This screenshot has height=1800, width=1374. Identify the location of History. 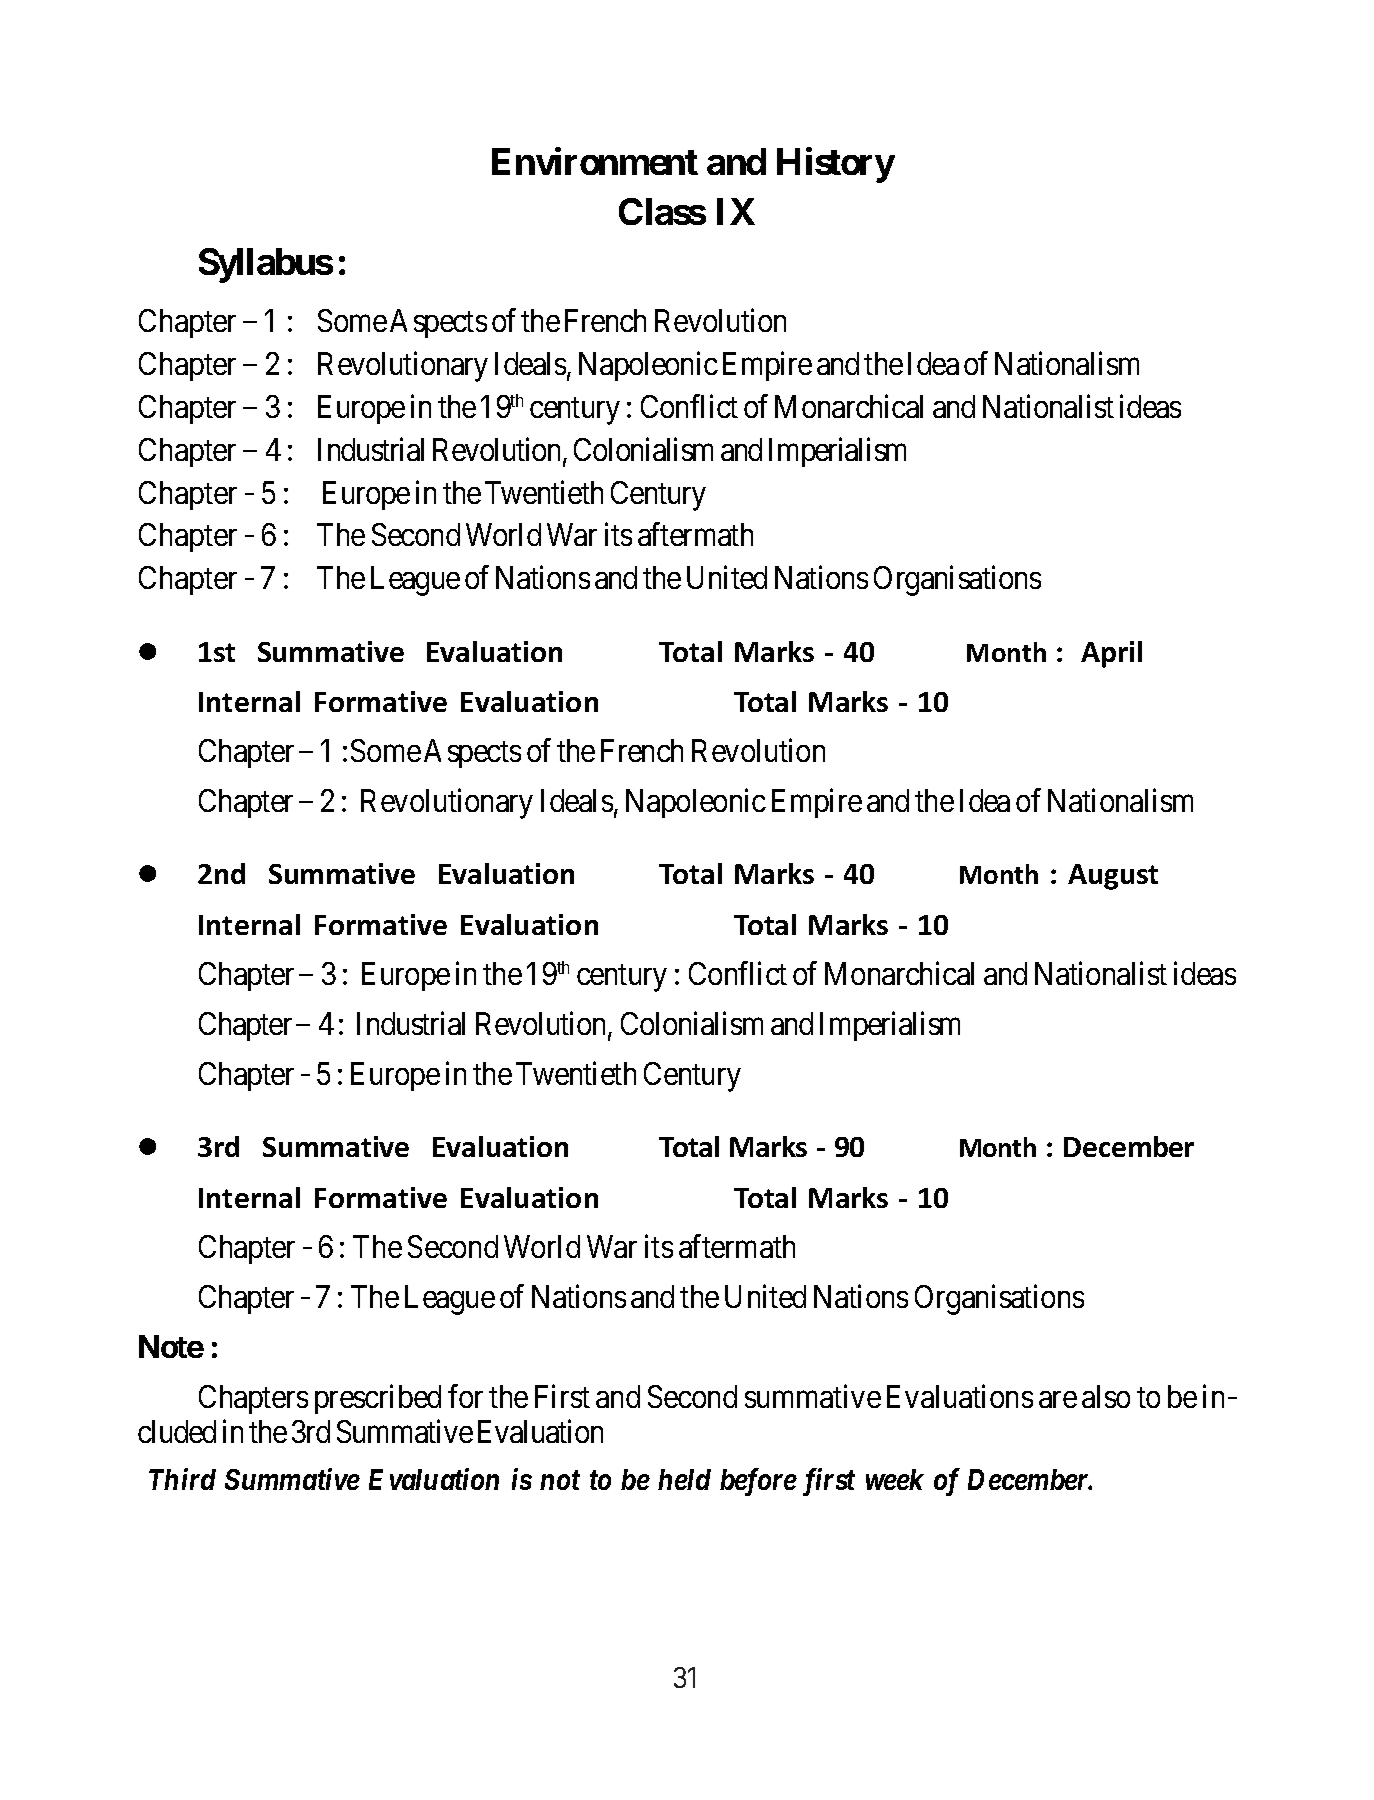
(836, 165).
